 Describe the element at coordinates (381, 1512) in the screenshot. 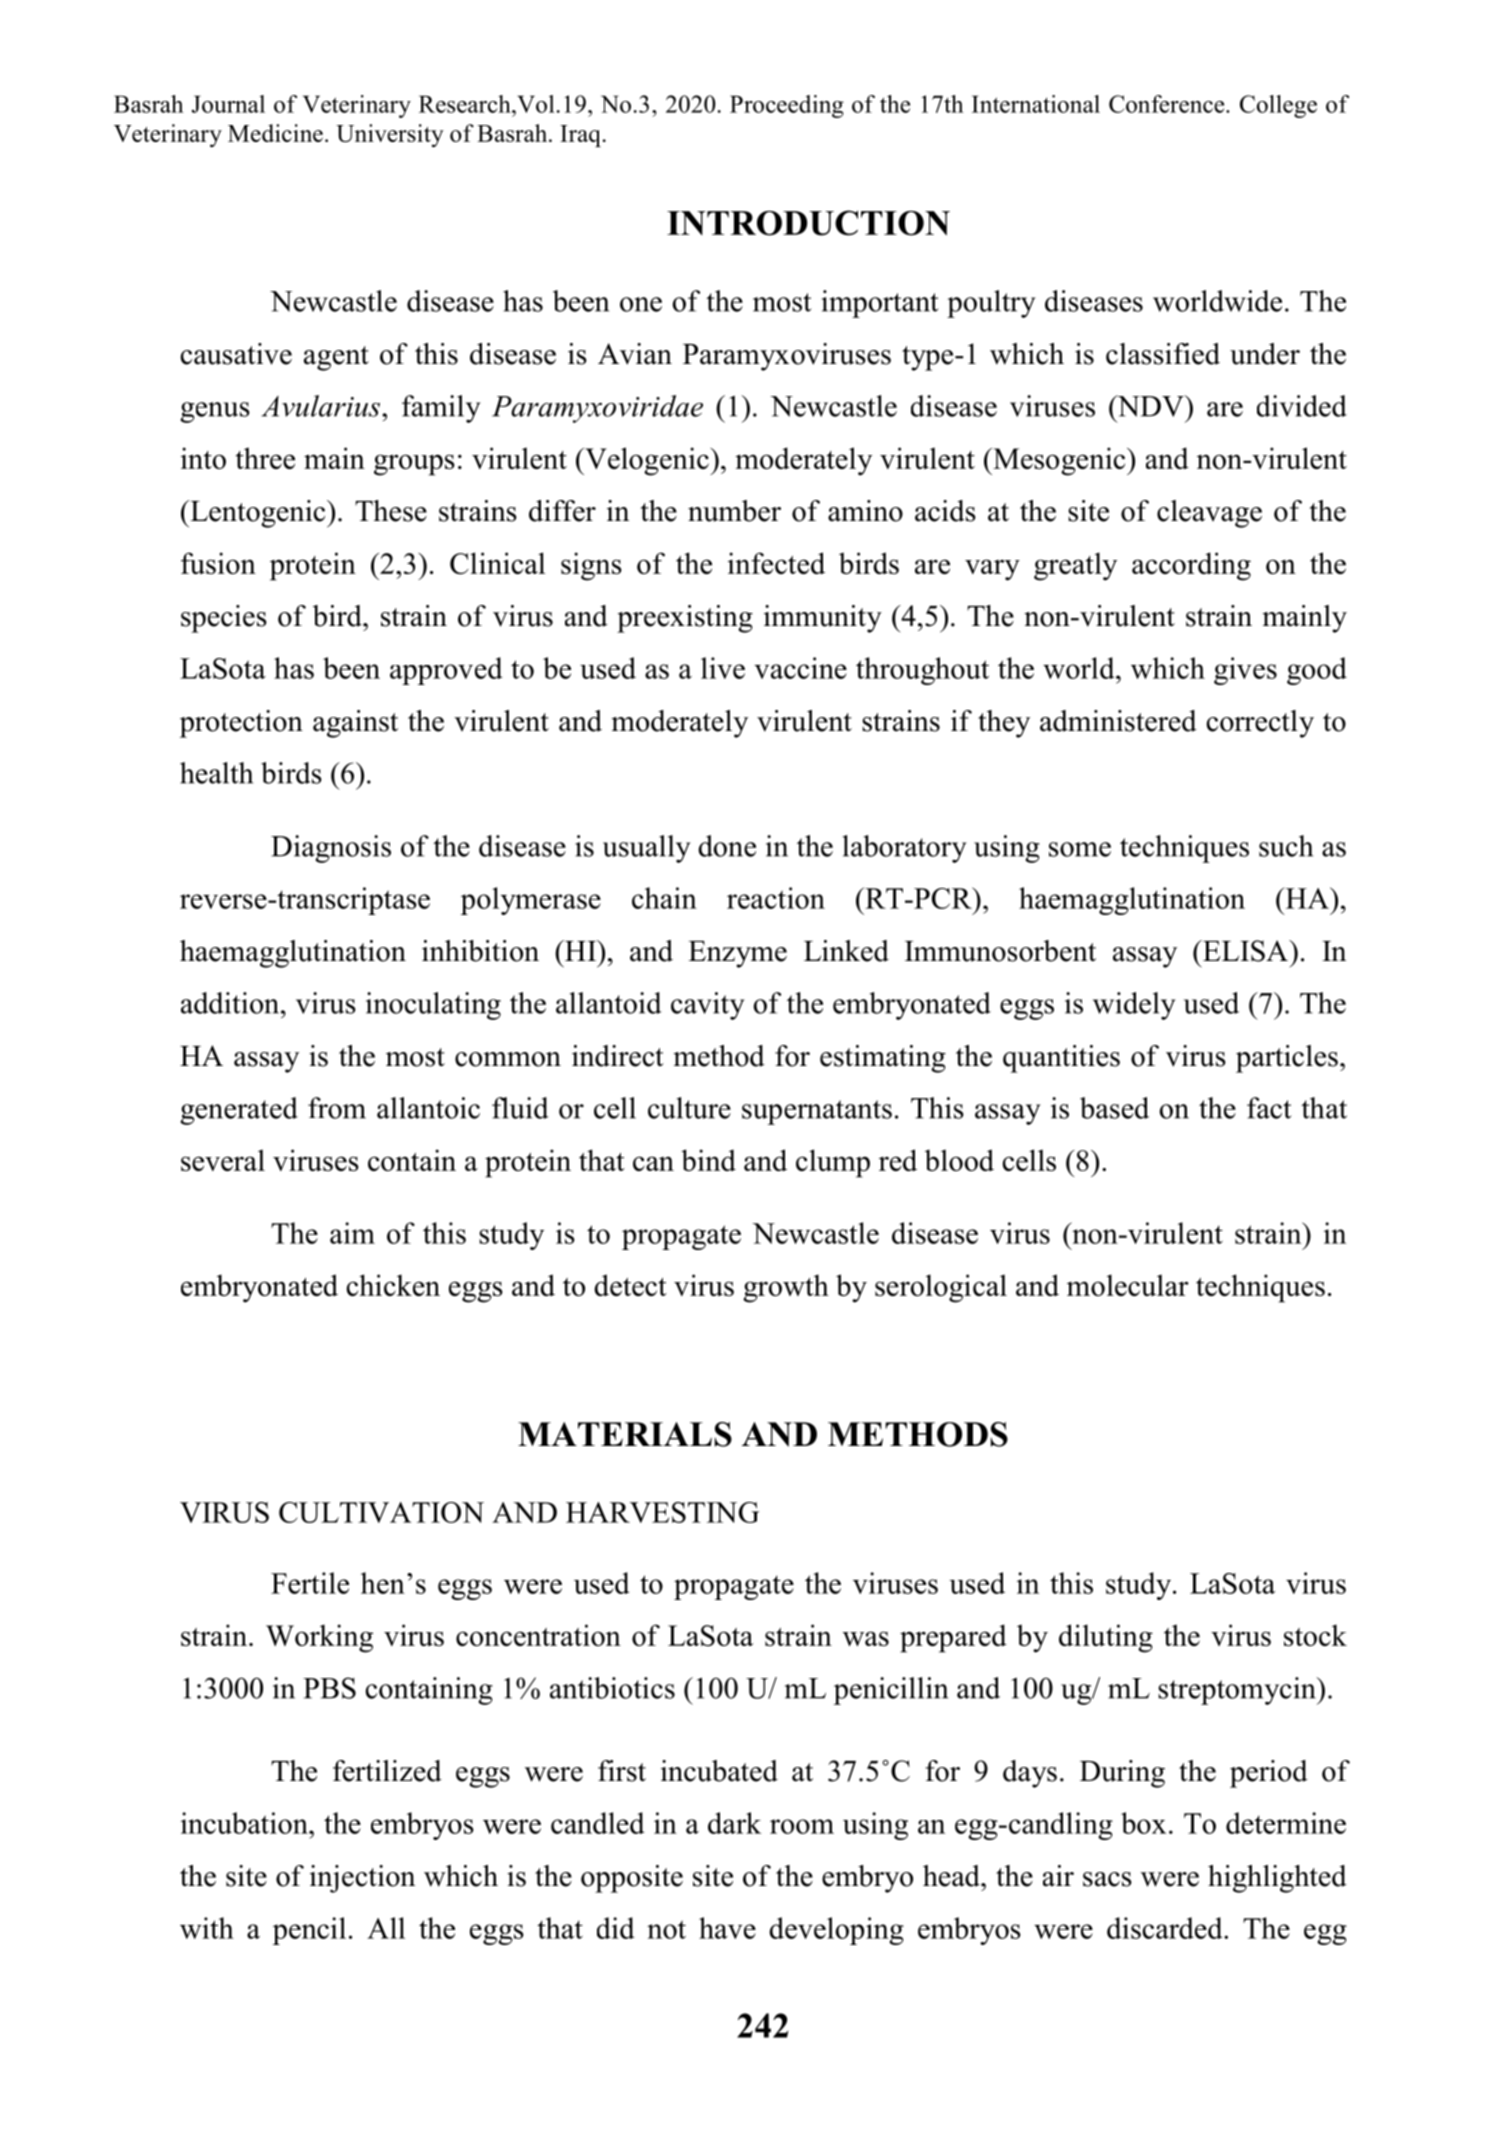

I see `CULTIVATION` at that location.
